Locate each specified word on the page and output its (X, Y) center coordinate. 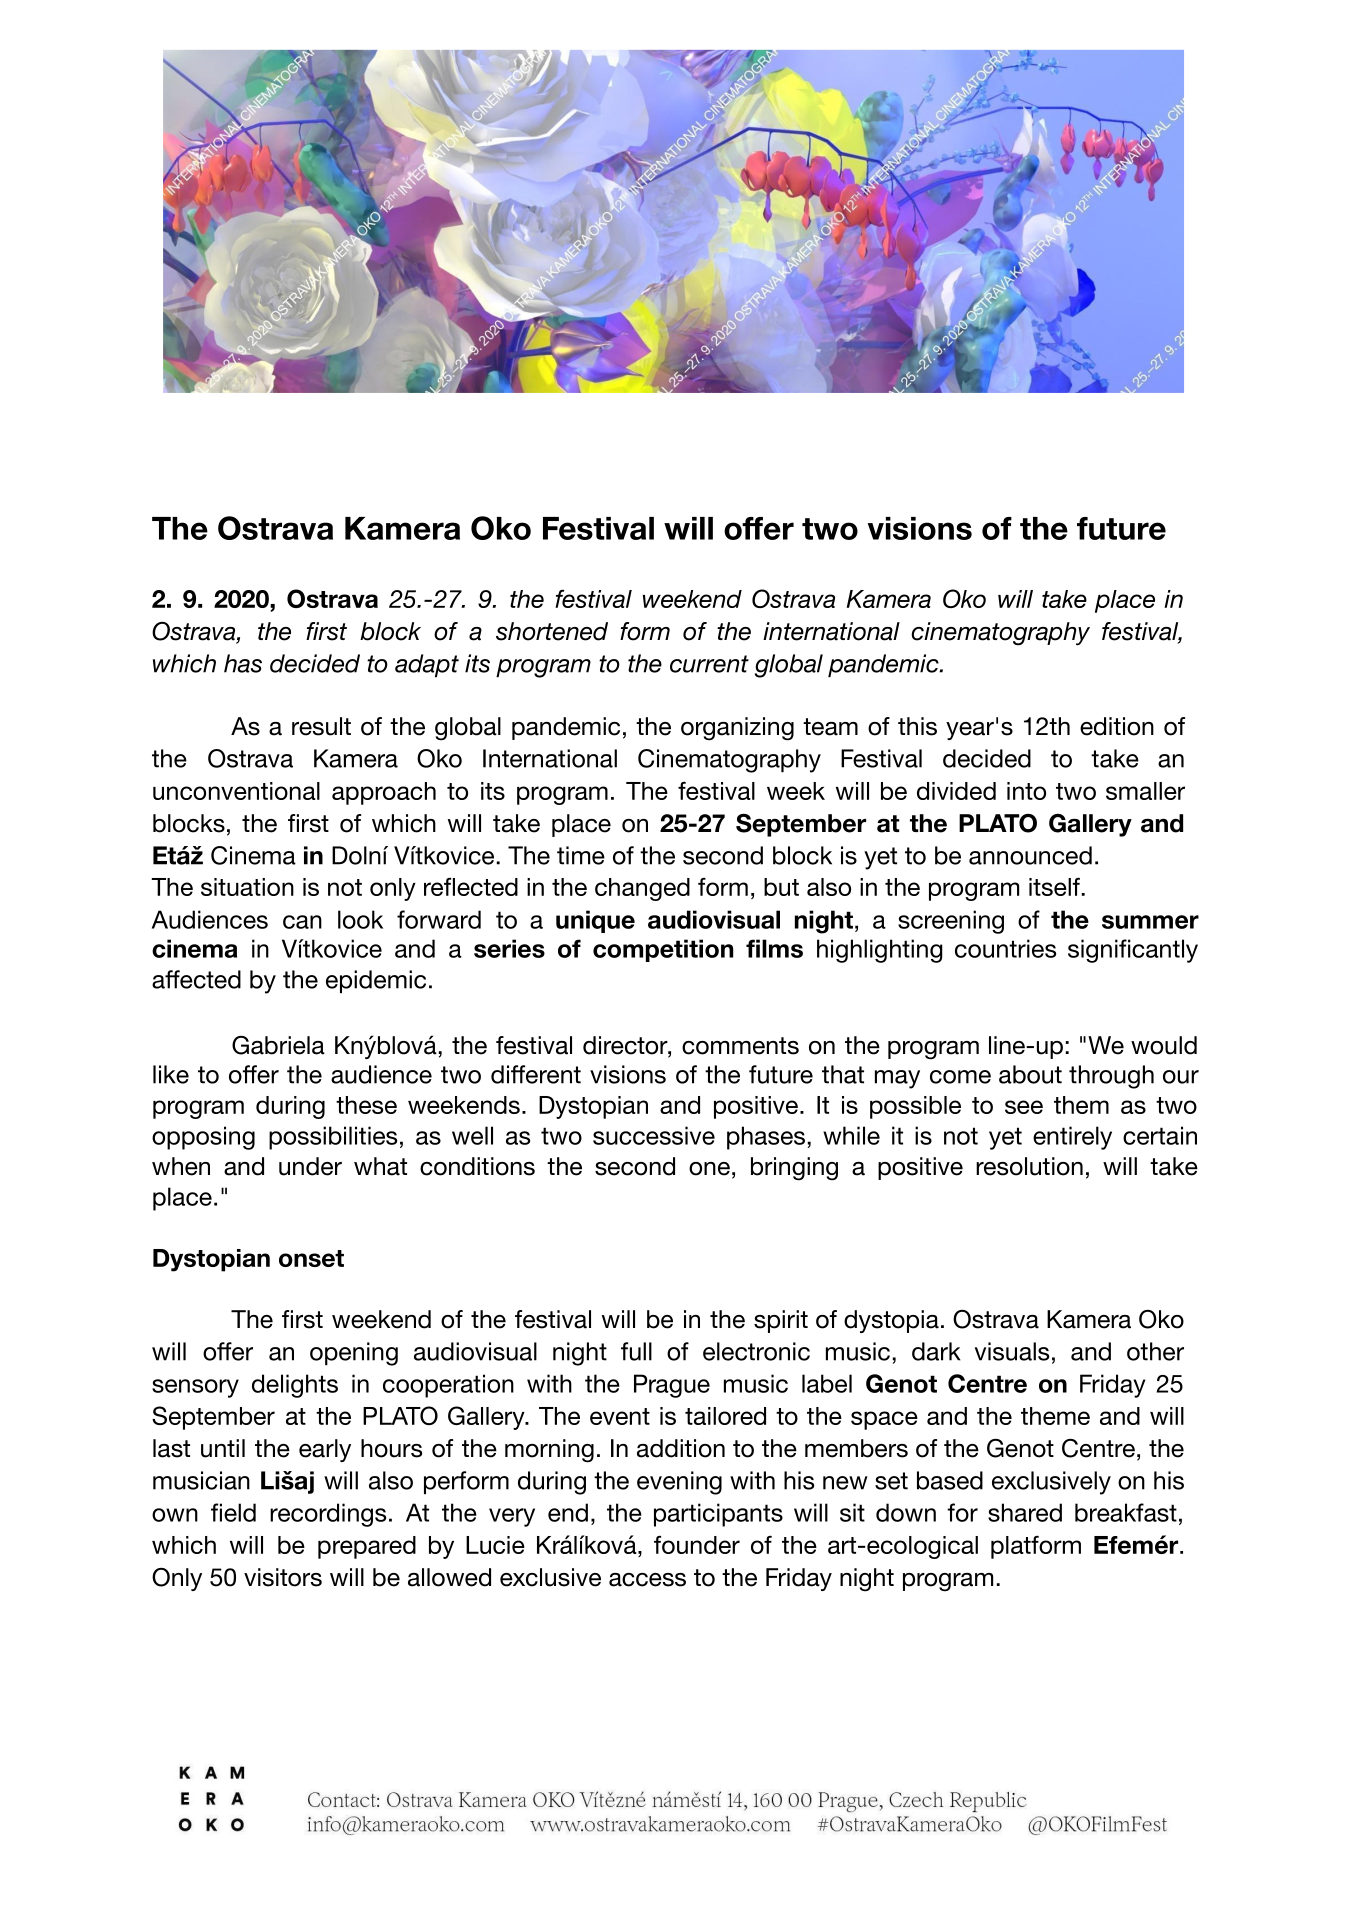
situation (247, 887)
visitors (283, 1577)
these (366, 1105)
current (709, 664)
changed (642, 889)
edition (1117, 726)
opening (354, 1354)
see (1024, 1107)
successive (654, 1135)
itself (1054, 886)
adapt (427, 665)
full (636, 1351)
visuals (1012, 1351)
